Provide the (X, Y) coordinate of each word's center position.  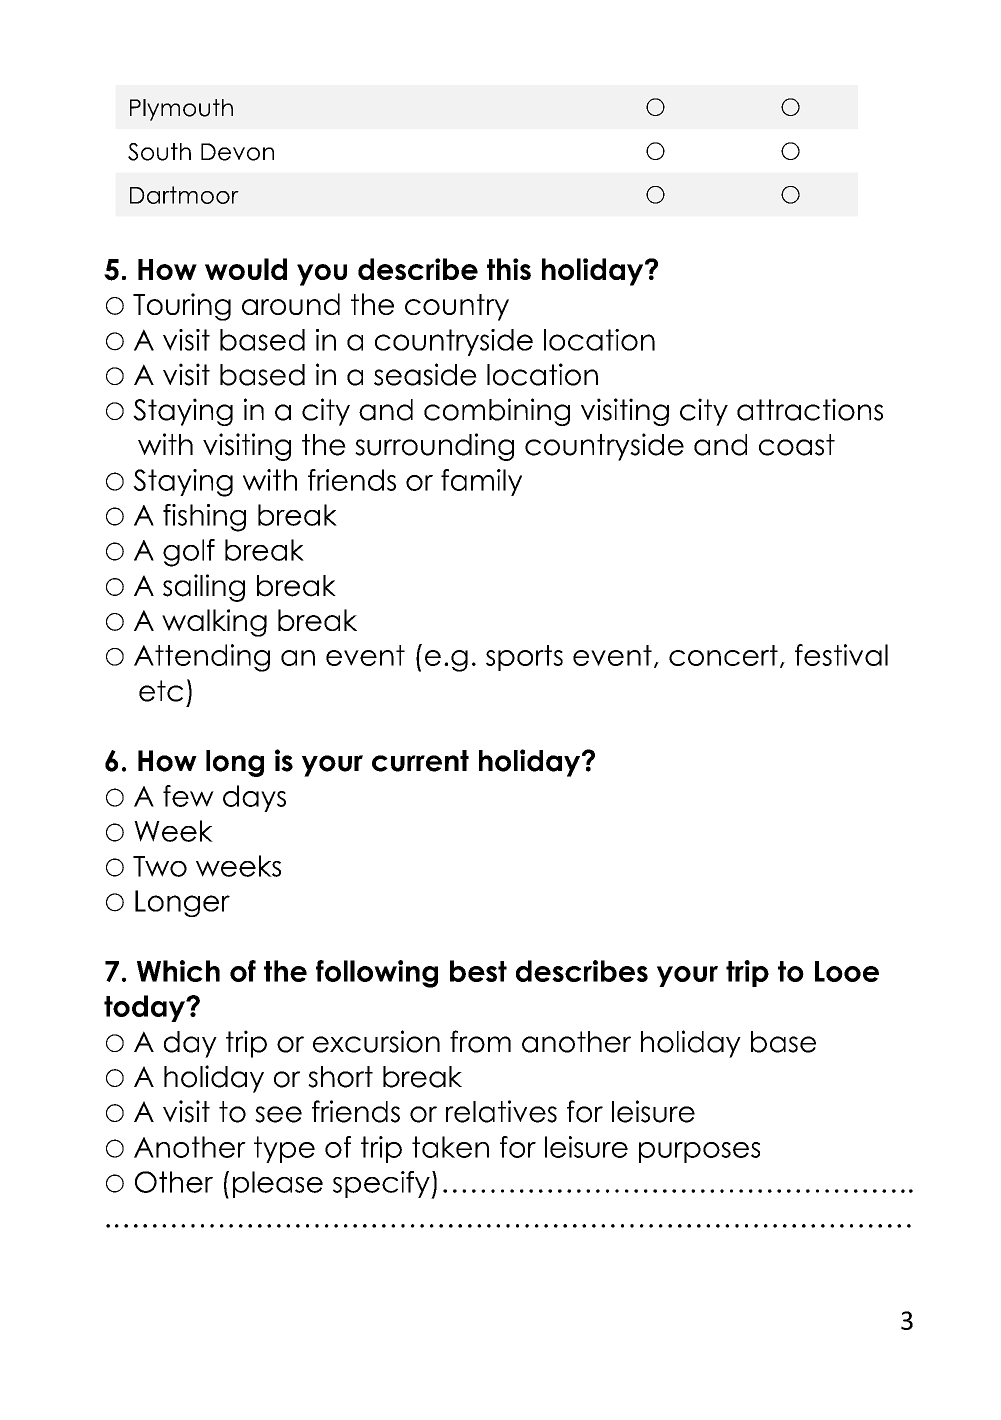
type (284, 1149)
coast (797, 445)
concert (723, 655)
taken (450, 1147)
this (509, 269)
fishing (204, 518)
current (420, 761)
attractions (810, 409)
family (481, 482)
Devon (237, 152)
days (254, 798)
